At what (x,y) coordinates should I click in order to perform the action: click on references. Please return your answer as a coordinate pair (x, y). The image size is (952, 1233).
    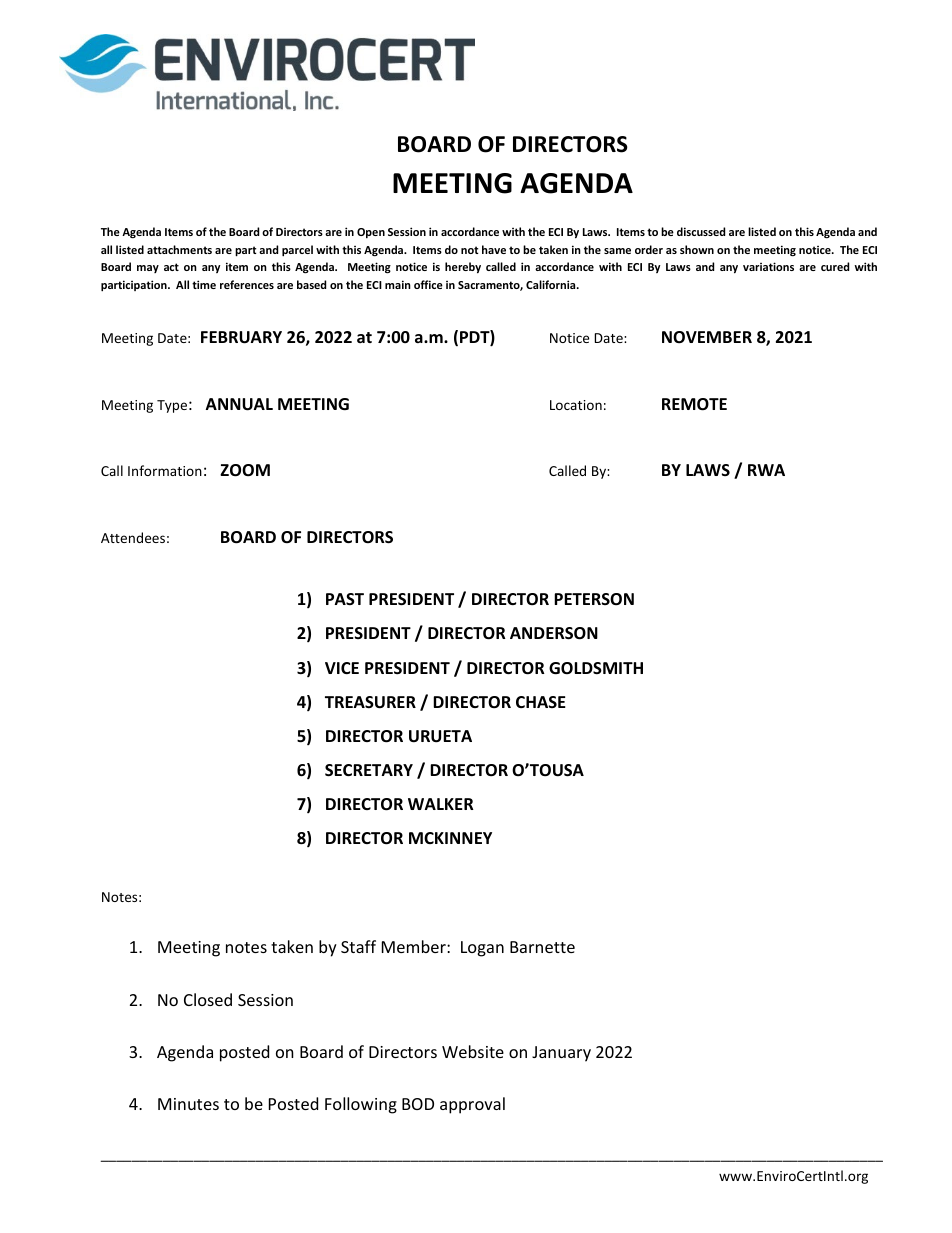
    Looking at the image, I should click on (247, 284).
